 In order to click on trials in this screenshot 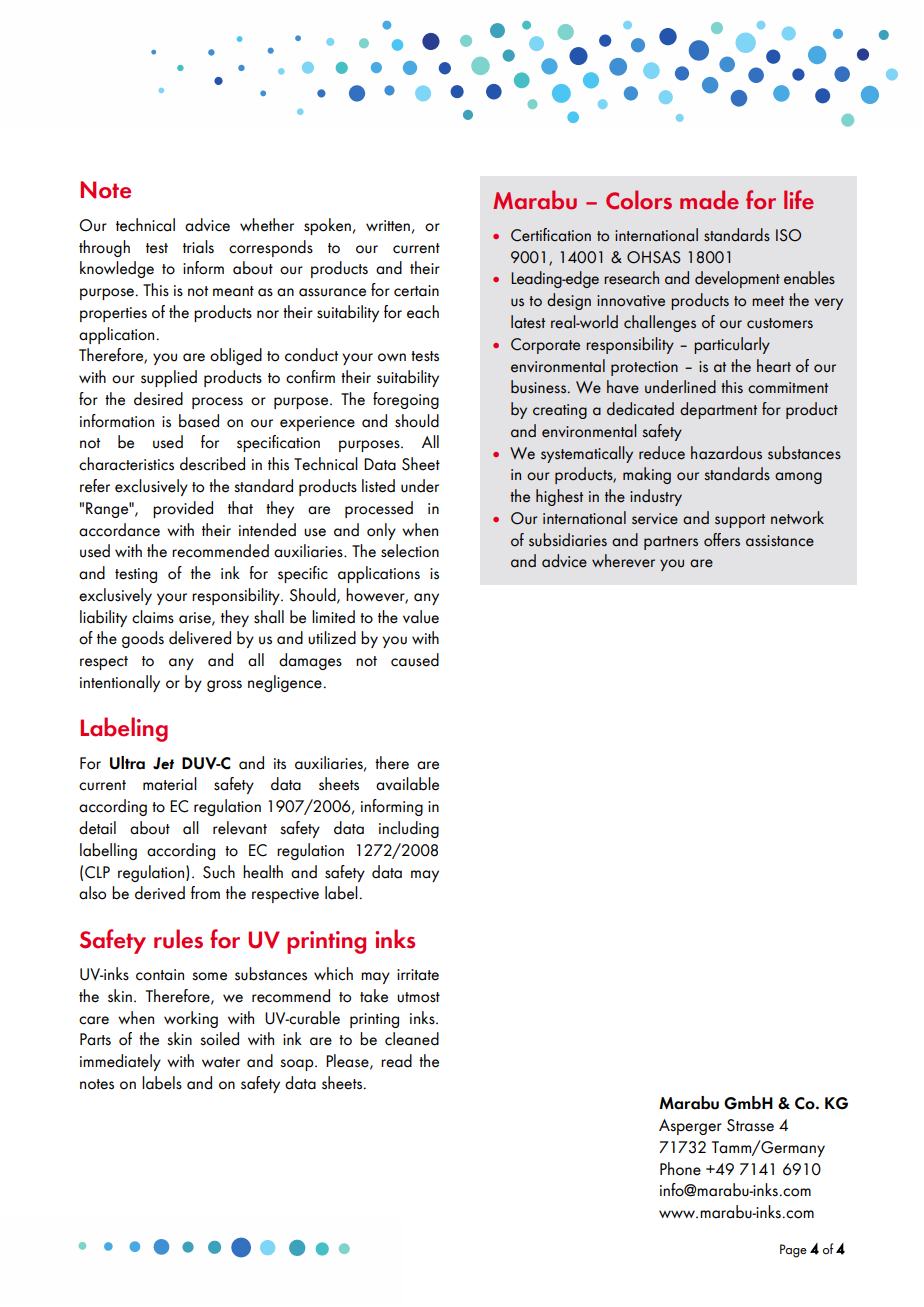, I will do `click(198, 247)`.
